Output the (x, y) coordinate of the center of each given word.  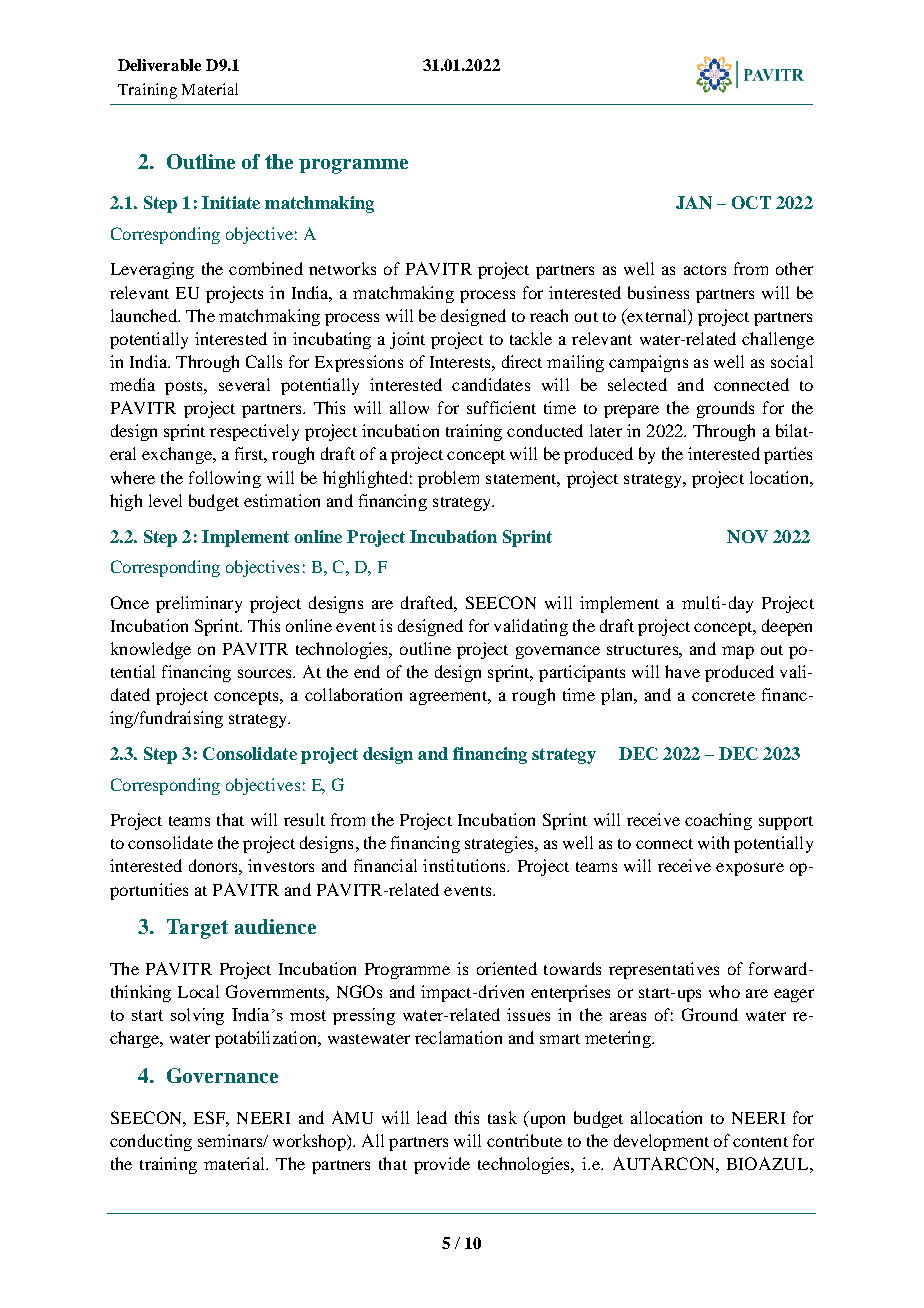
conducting (151, 1142)
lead (432, 1117)
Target (197, 929)
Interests (461, 362)
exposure (750, 869)
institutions (465, 865)
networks (342, 268)
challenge (778, 340)
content (760, 1142)
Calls (264, 361)
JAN (694, 202)
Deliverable (159, 65)
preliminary (199, 604)
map (738, 652)
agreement (449, 698)
